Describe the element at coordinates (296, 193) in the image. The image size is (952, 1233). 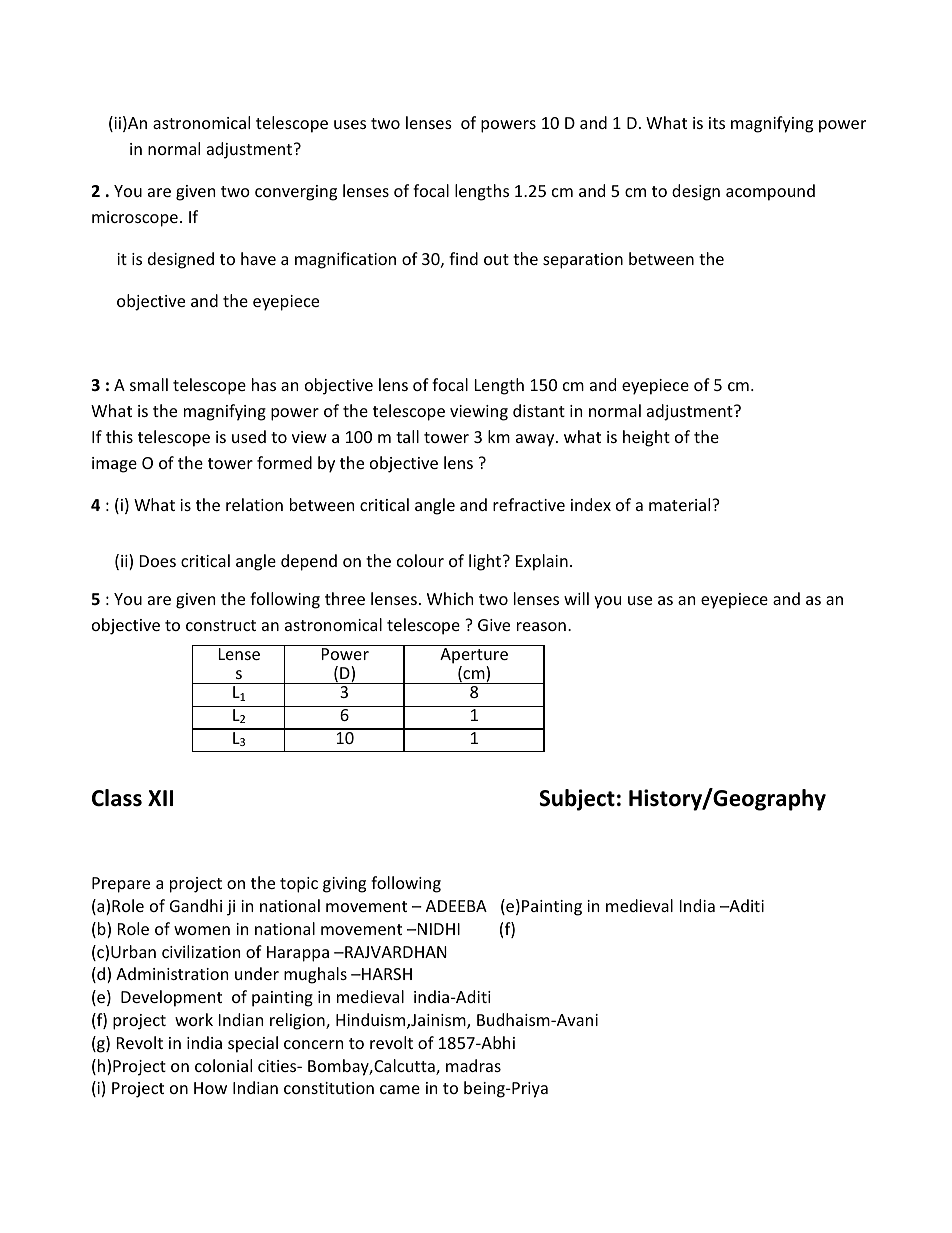
I see `converging` at that location.
